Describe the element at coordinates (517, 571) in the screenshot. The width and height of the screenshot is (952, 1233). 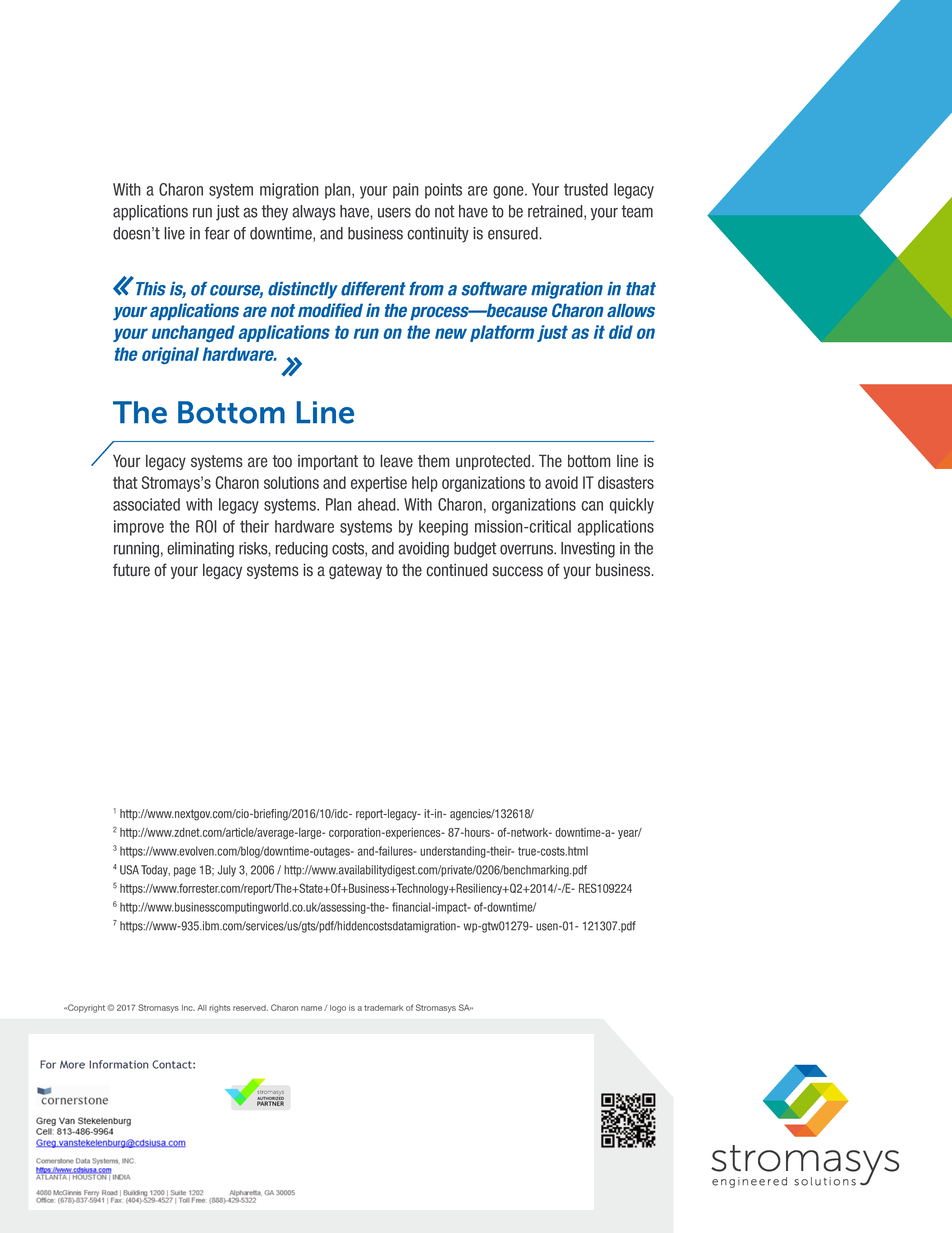
I see `success` at that location.
